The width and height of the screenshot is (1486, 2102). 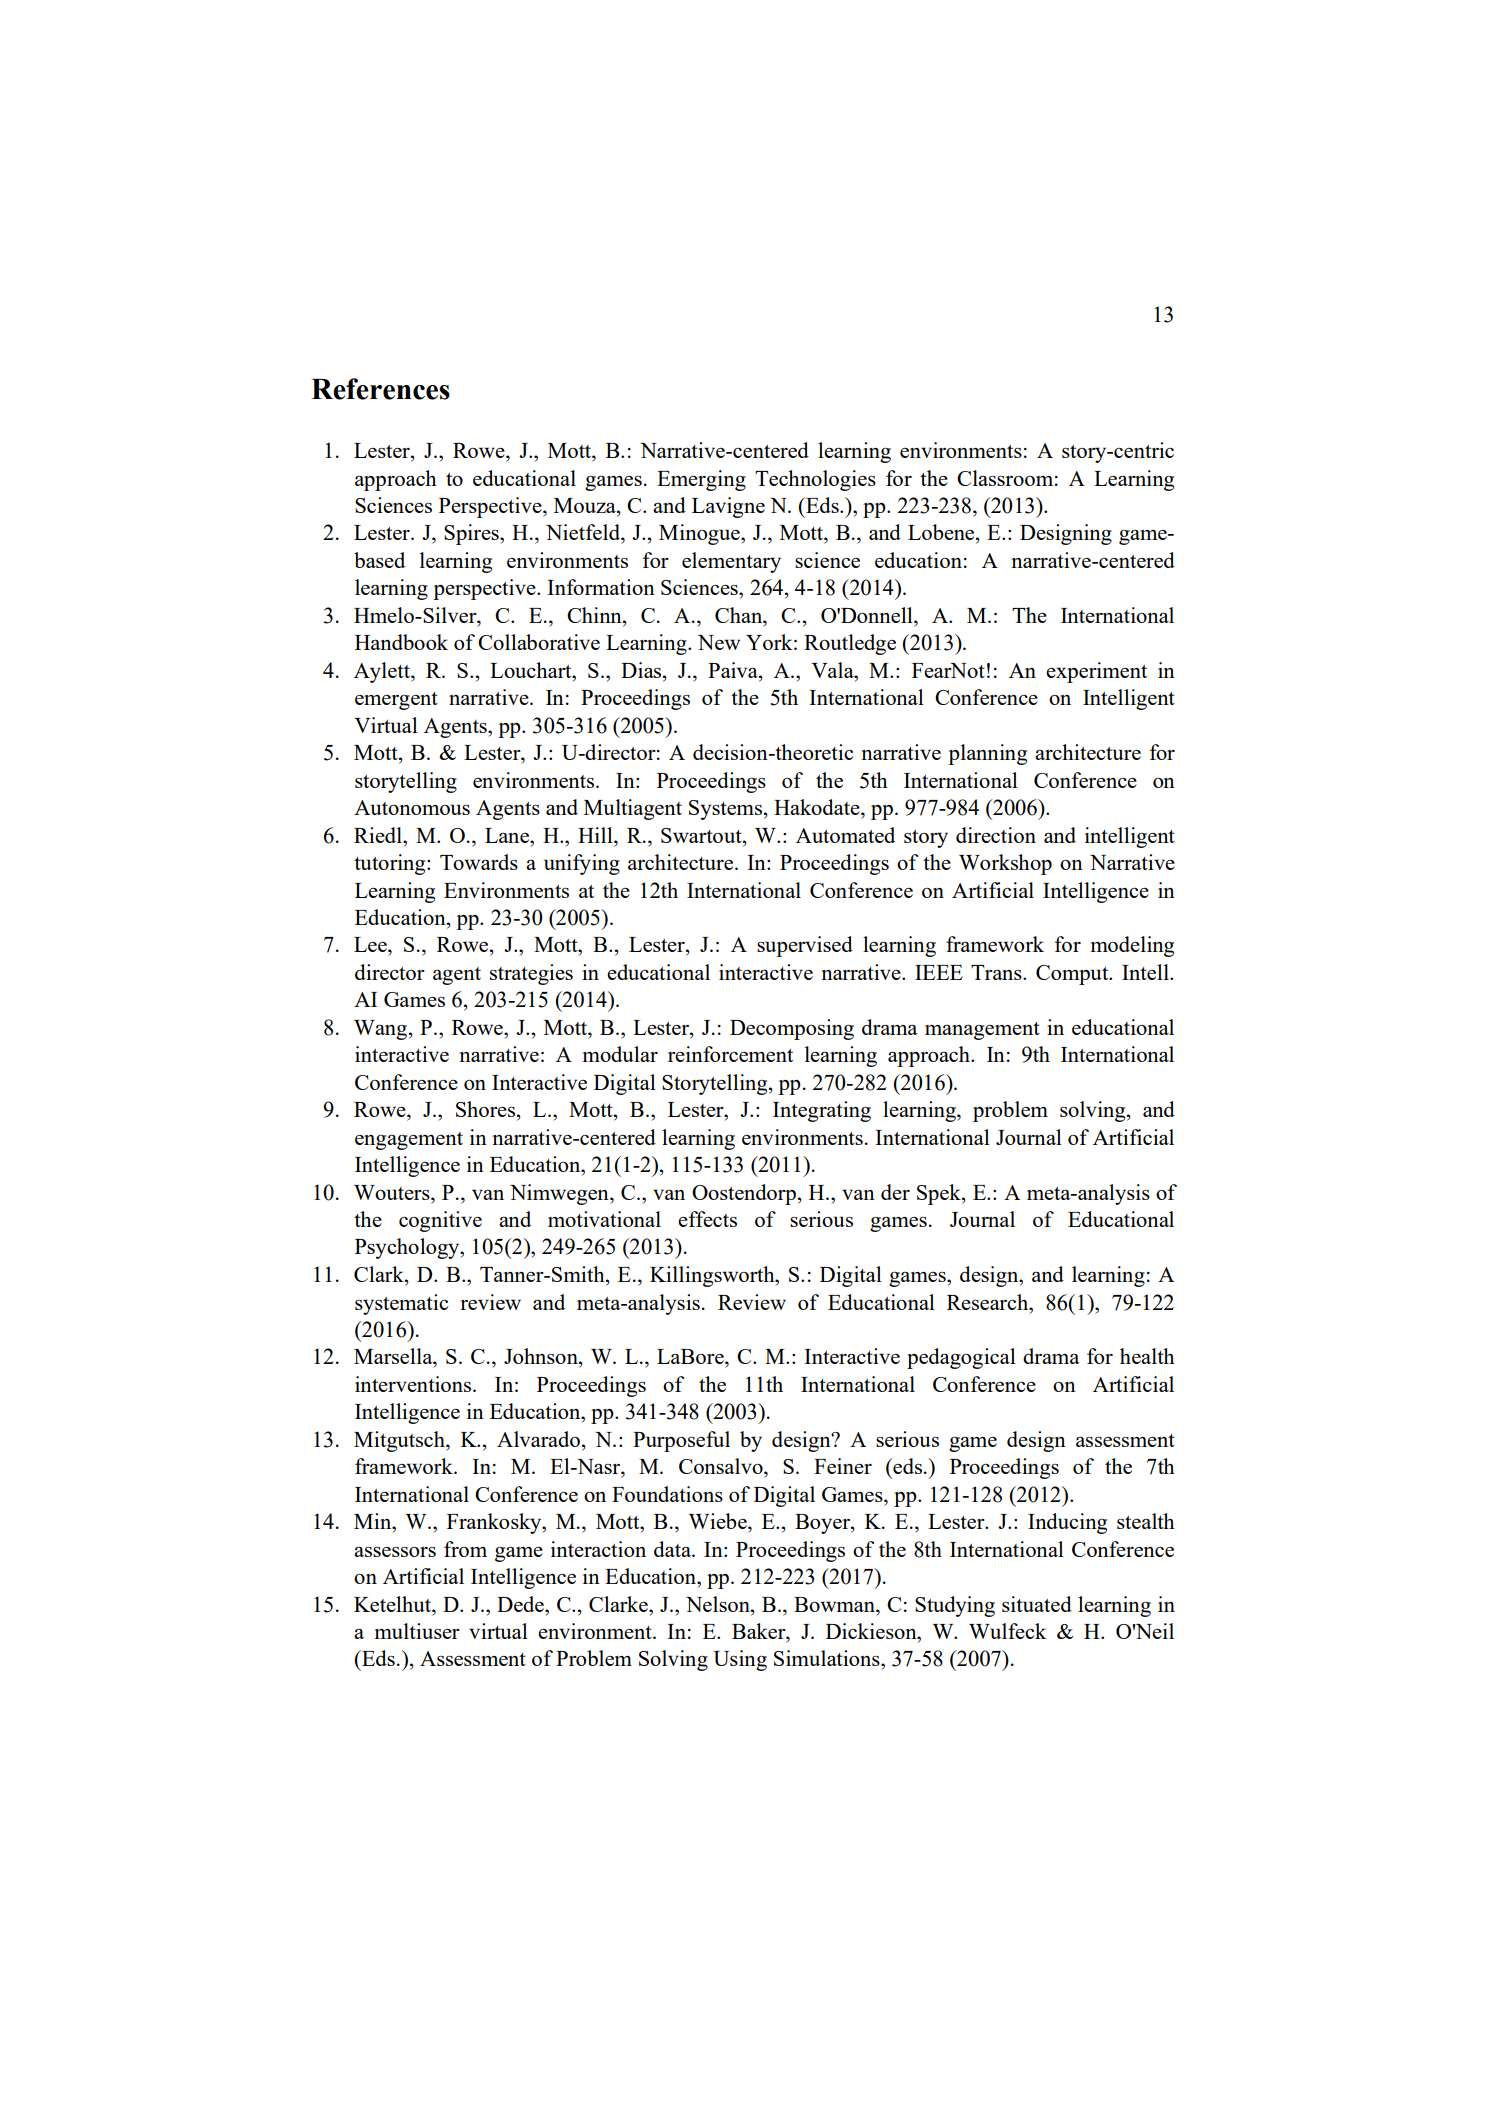 What do you see at coordinates (1037, 1604) in the screenshot?
I see `situated` at bounding box center [1037, 1604].
